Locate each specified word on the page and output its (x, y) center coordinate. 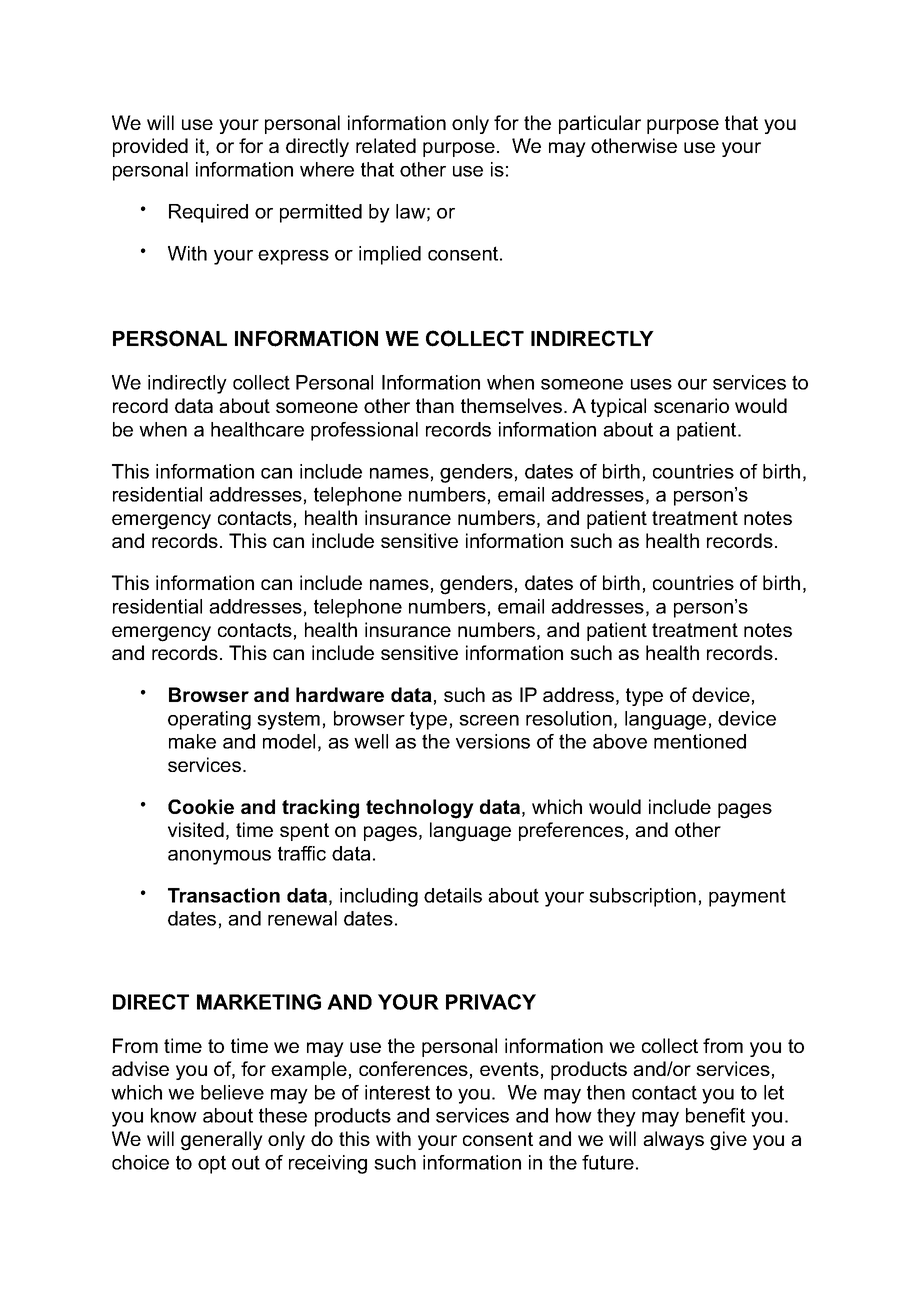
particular (600, 124)
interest (397, 1092)
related (386, 145)
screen (489, 720)
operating (209, 720)
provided (150, 147)
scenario (691, 405)
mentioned (700, 741)
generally (222, 1141)
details (453, 895)
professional (364, 431)
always (673, 1140)
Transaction (224, 895)
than (435, 405)
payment (747, 897)
